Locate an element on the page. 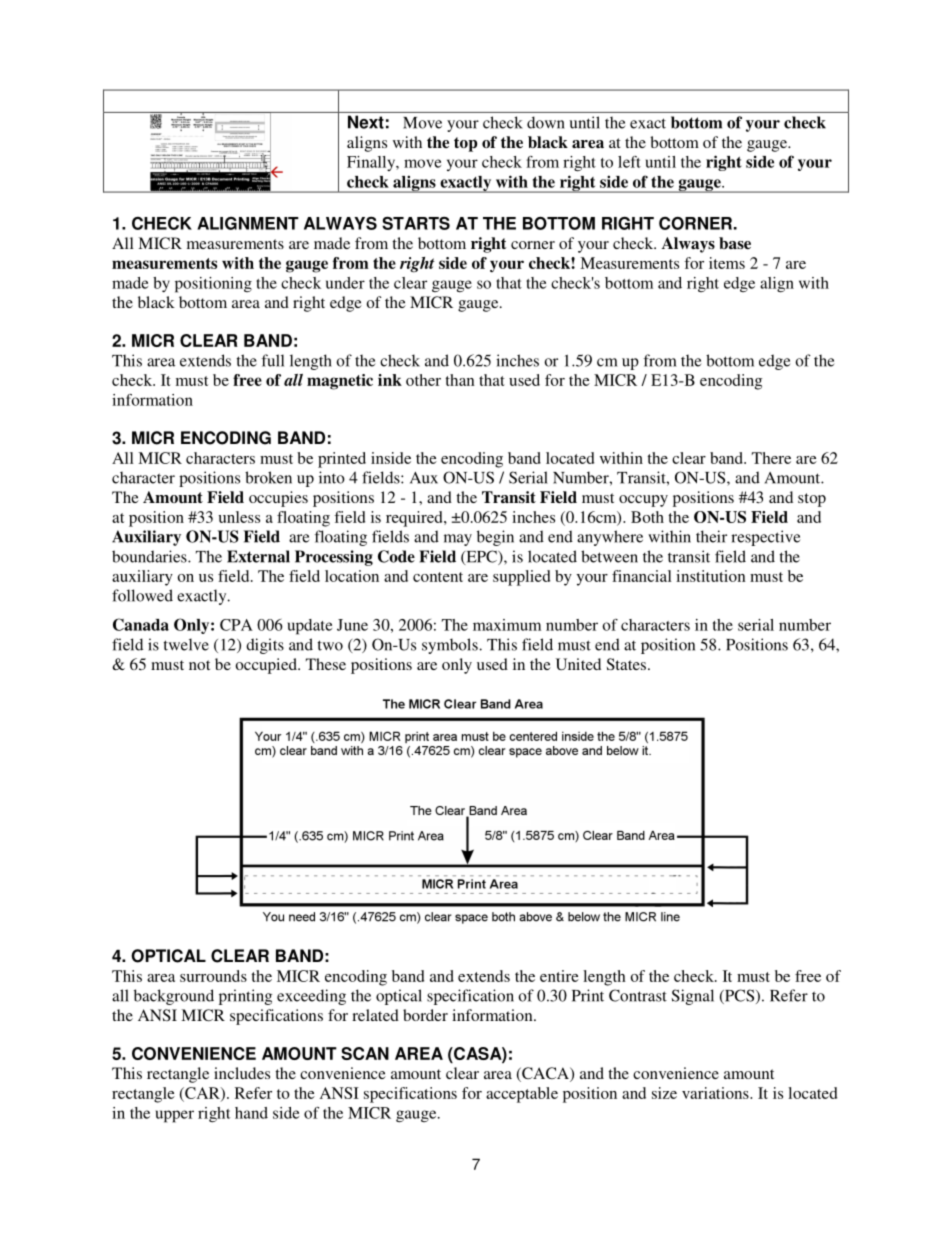  variations is located at coordinates (716, 1093).
